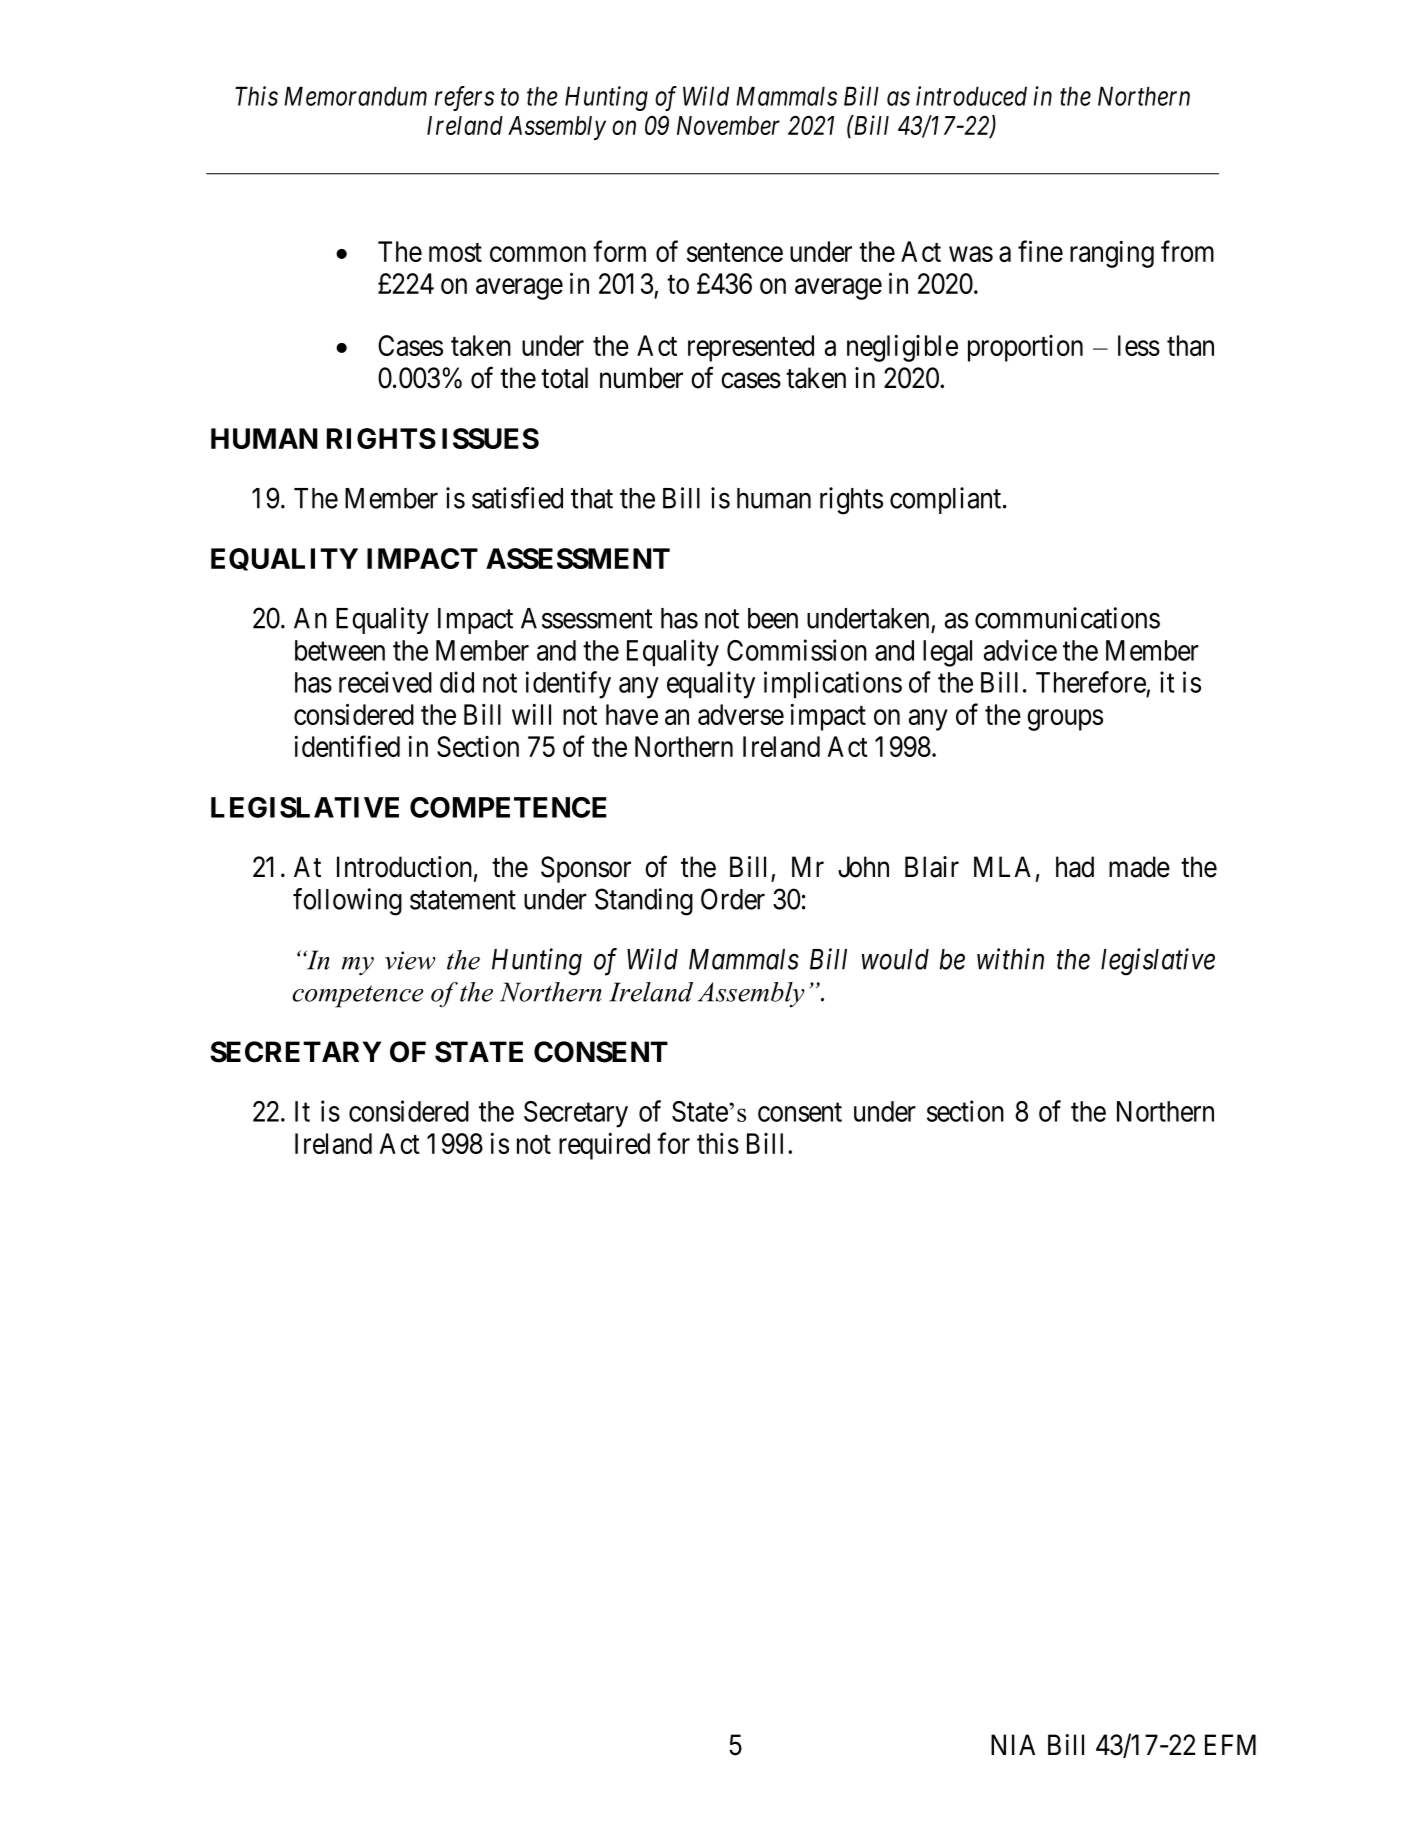 This screenshot has width=1425, height=1844. I want to click on ranging, so click(1112, 254).
